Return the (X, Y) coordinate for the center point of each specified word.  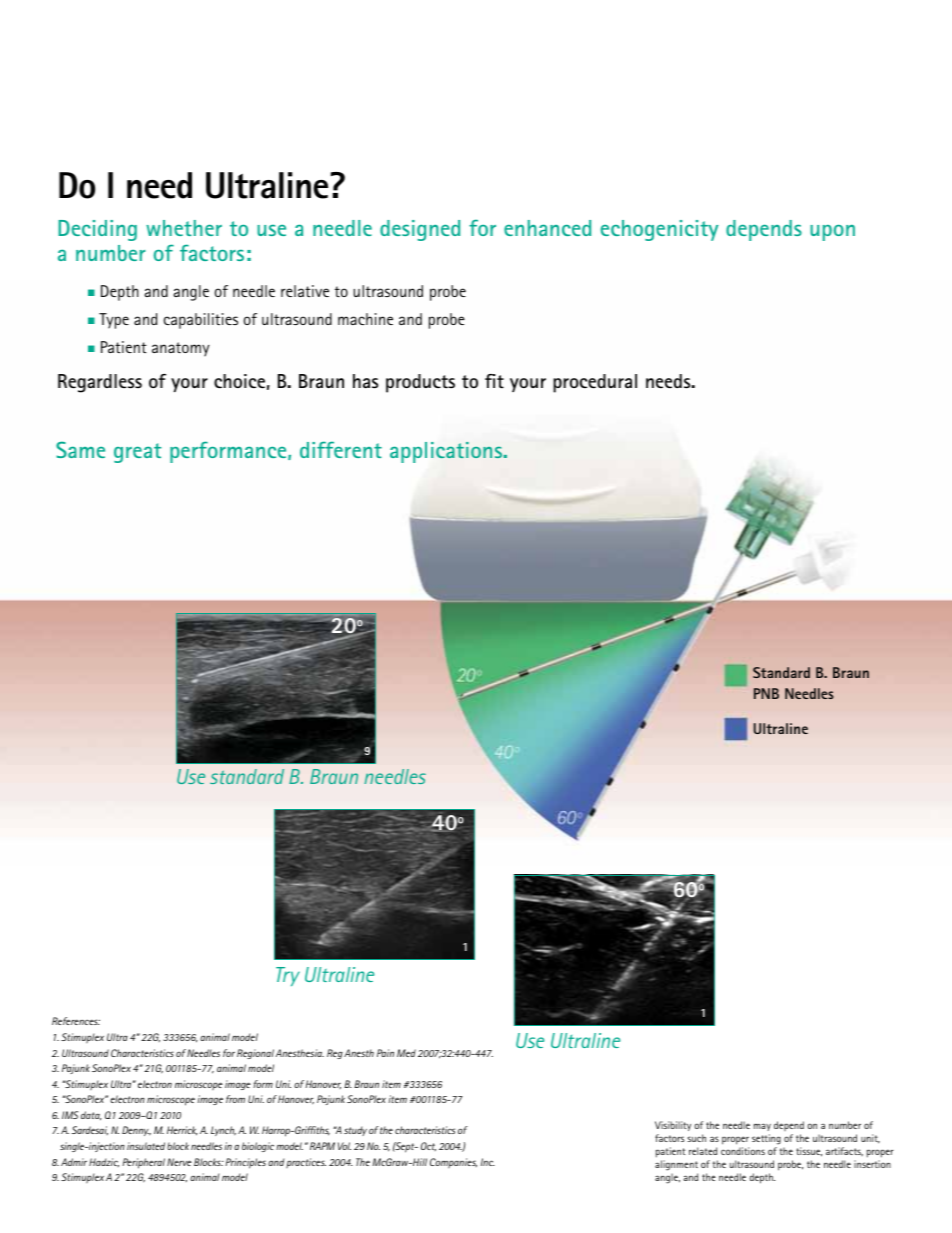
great (137, 453)
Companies (453, 1163)
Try (288, 976)
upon (832, 232)
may (762, 1127)
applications (447, 452)
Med (406, 1053)
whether (184, 228)
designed (420, 230)
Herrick (182, 1131)
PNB (766, 693)
